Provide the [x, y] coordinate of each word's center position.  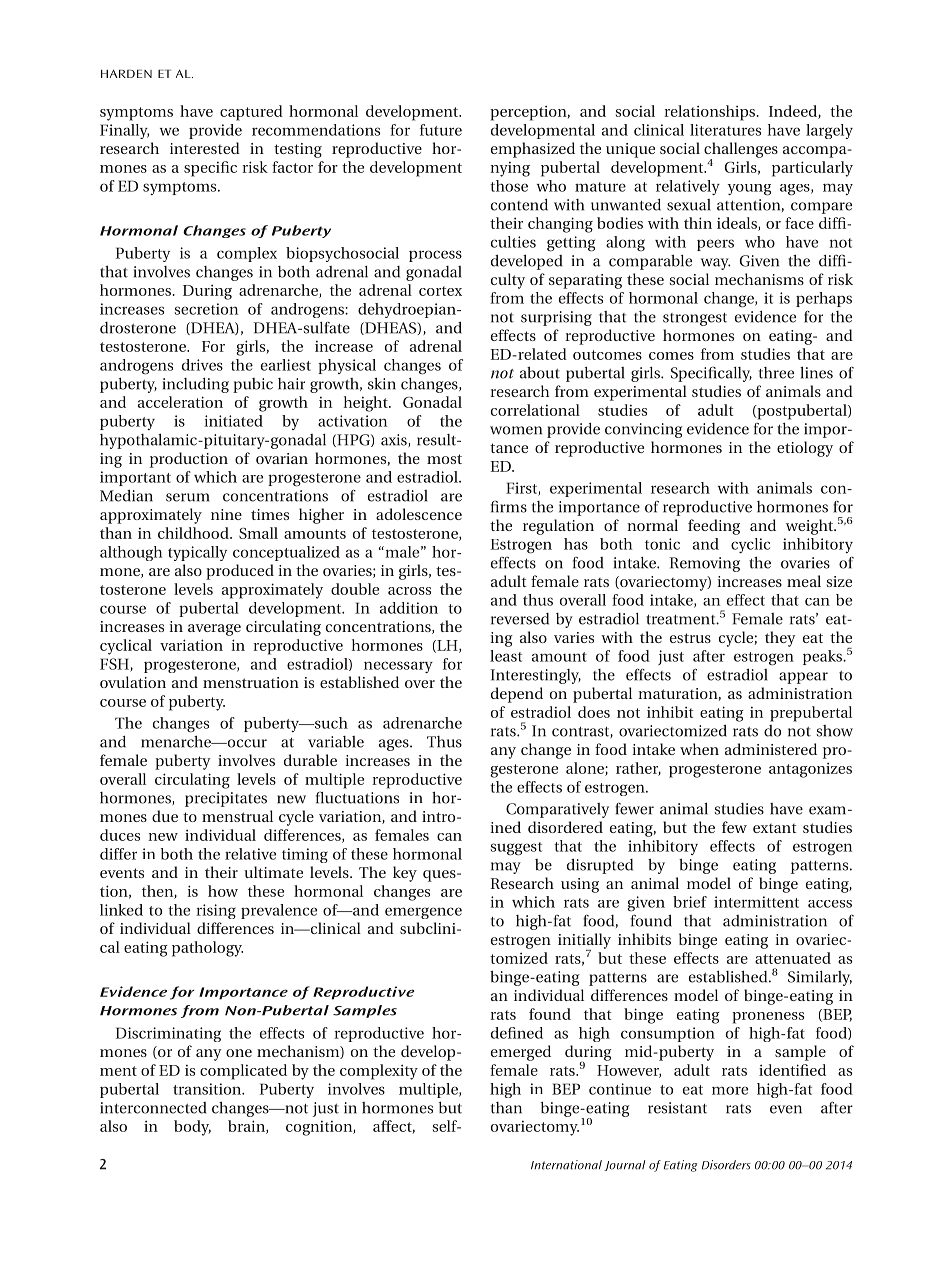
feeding [714, 527]
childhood [194, 533]
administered [771, 749]
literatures [725, 130]
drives [202, 365]
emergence [423, 913]
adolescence [419, 514]
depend [517, 695]
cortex [440, 291]
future [441, 130]
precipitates [226, 799]
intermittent [756, 902]
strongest [695, 319]
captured [251, 113]
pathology [207, 949]
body [192, 1128]
